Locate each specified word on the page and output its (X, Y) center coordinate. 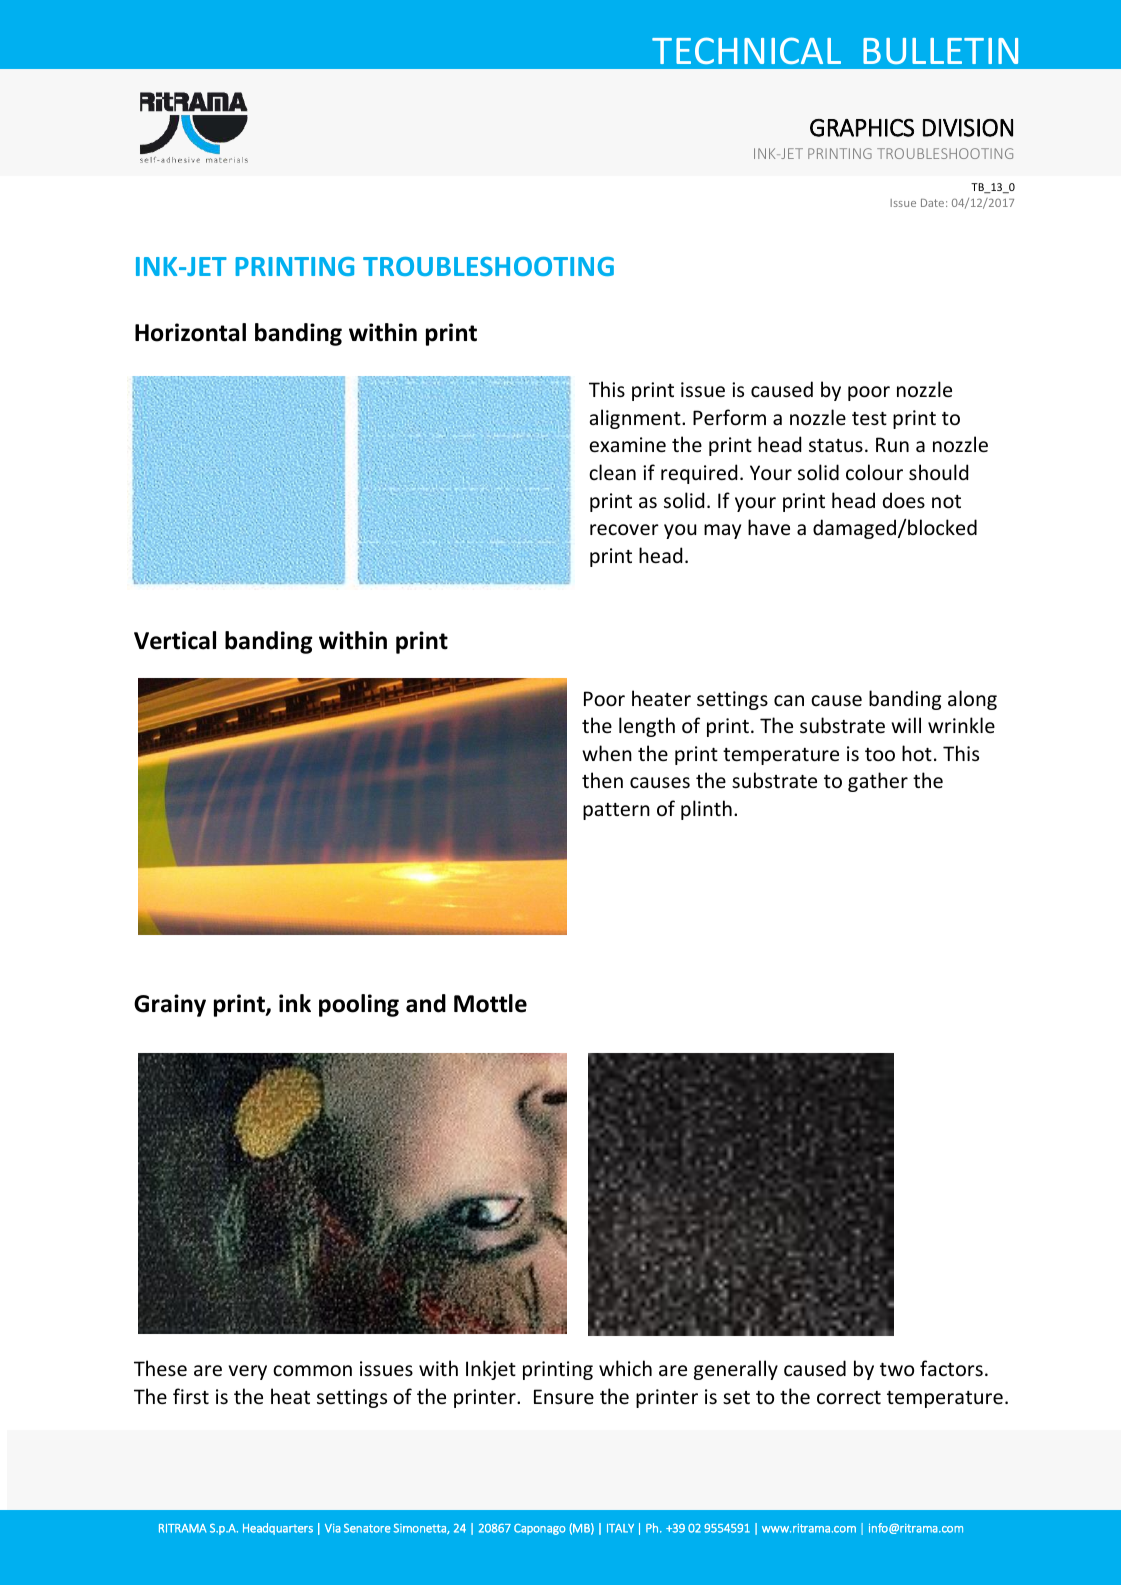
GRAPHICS (862, 128)
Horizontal (190, 332)
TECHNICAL (746, 50)
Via (333, 1528)
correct (849, 1398)
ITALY (620, 1528)
